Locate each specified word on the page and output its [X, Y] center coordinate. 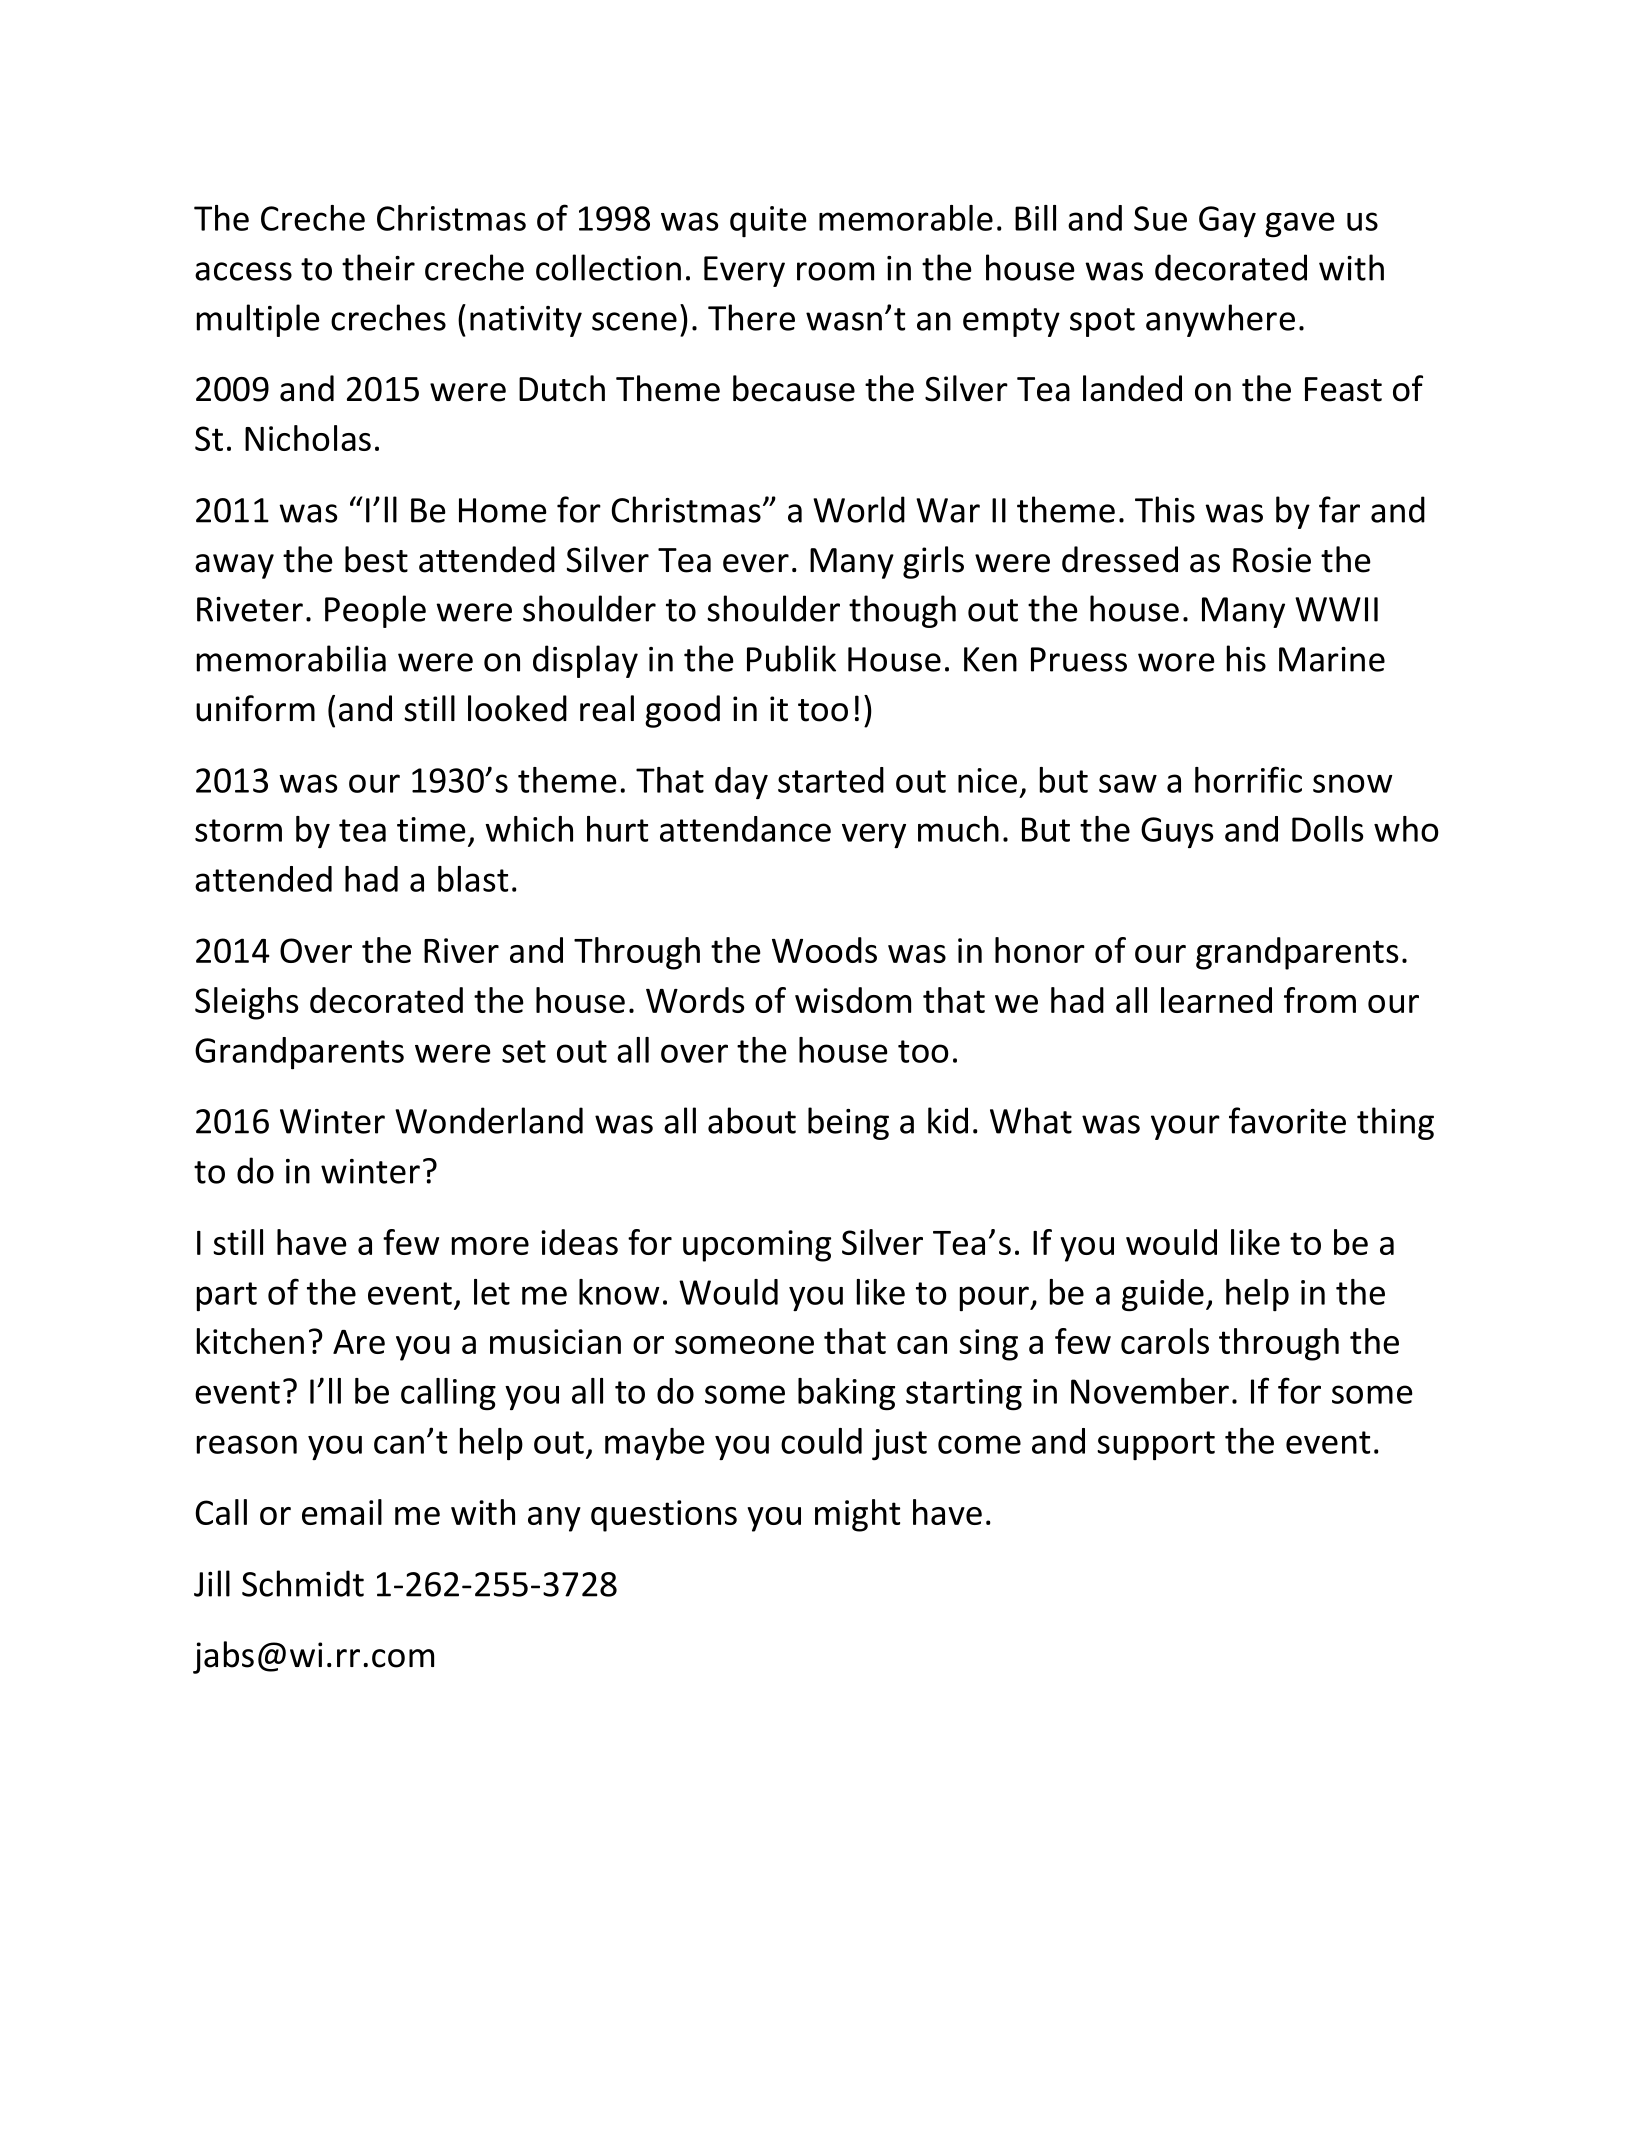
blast [473, 879]
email [342, 1512]
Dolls [1328, 829]
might [857, 1515]
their [378, 267]
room [835, 271]
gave [1300, 225]
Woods [824, 950]
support [1156, 1446]
